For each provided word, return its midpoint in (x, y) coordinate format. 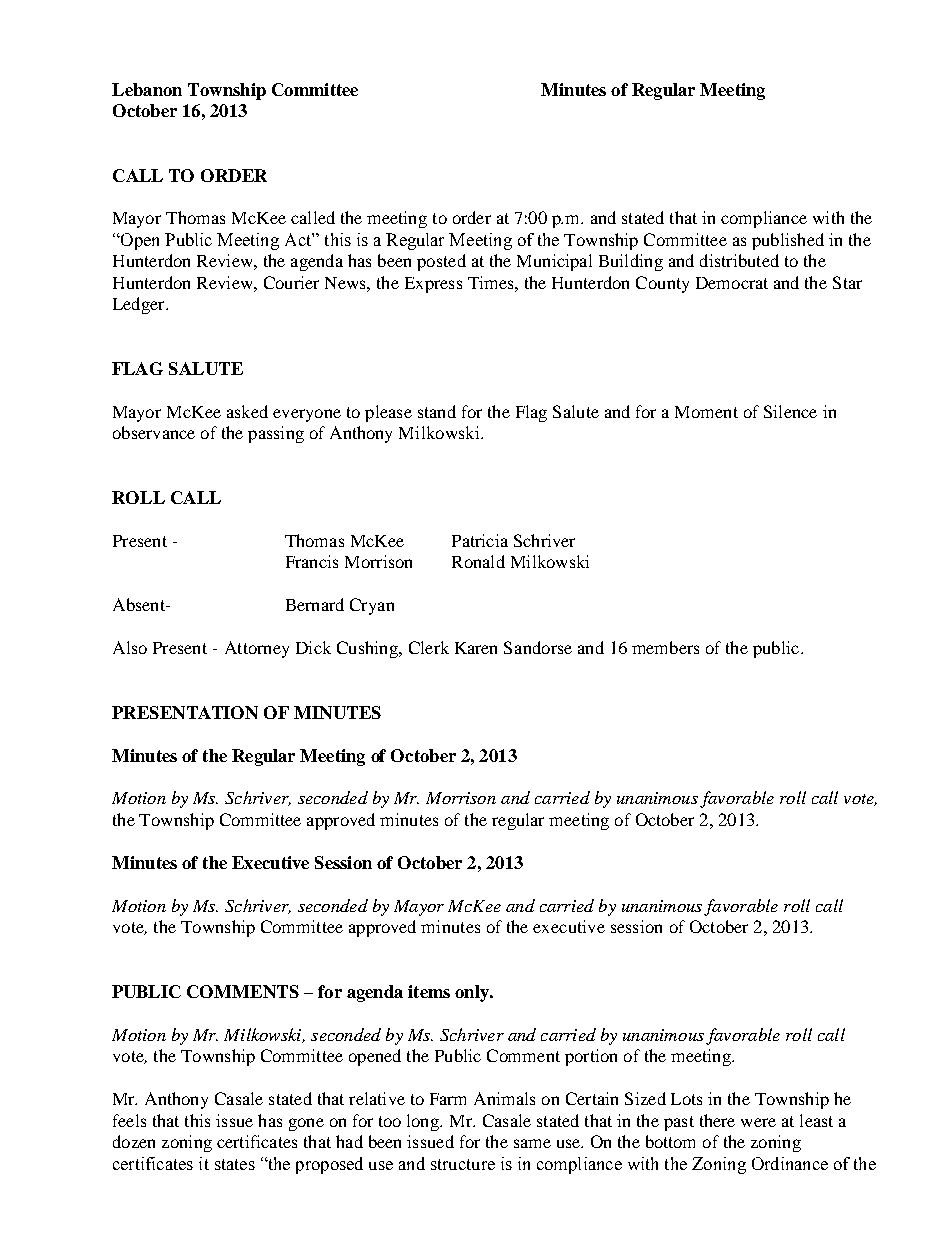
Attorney (257, 649)
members (665, 647)
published (788, 241)
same (532, 1143)
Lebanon (147, 89)
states (235, 1164)
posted (441, 262)
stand (437, 411)
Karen (476, 648)
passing (276, 434)
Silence (790, 411)
